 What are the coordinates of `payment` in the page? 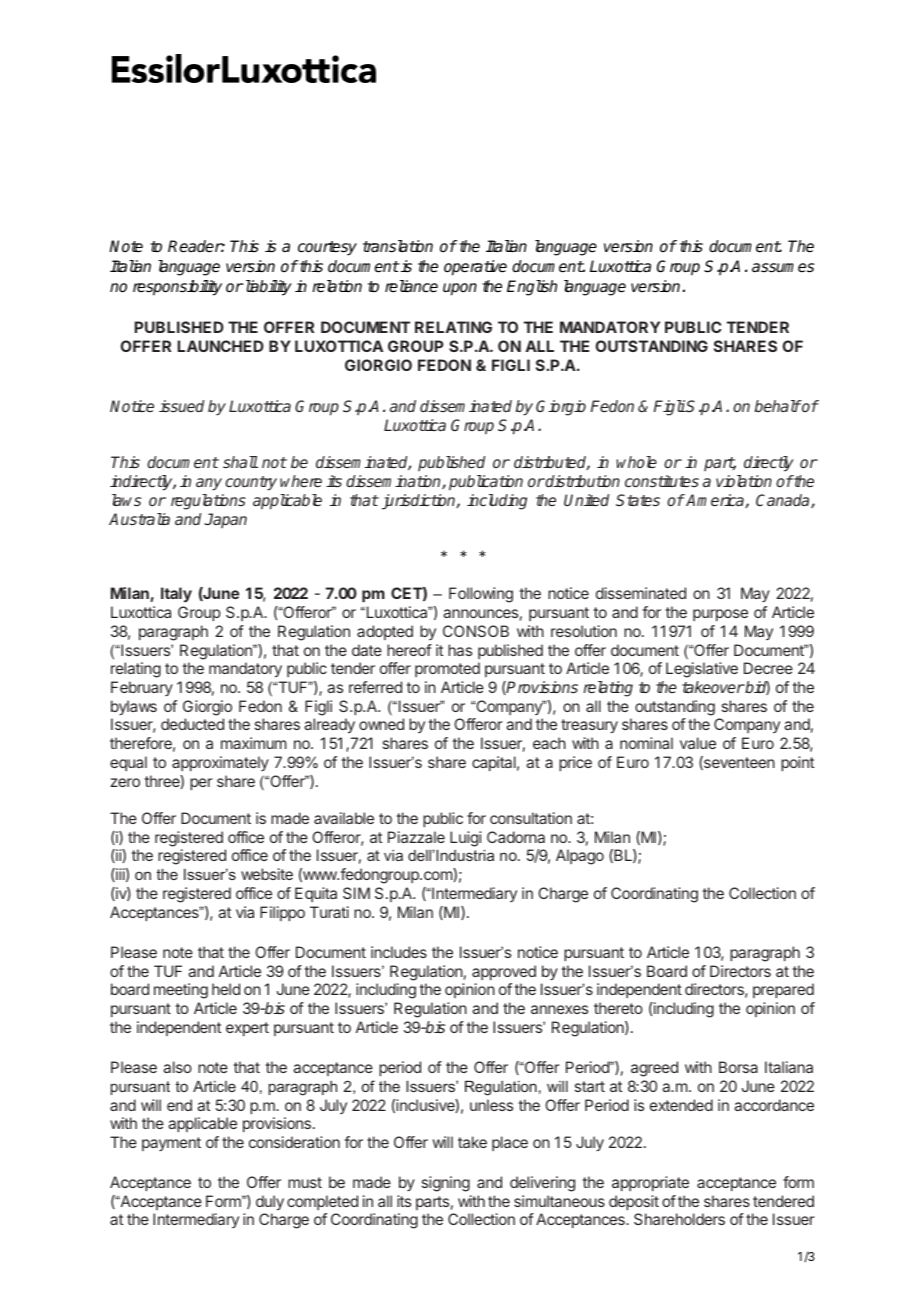 It's located at (171, 1144).
